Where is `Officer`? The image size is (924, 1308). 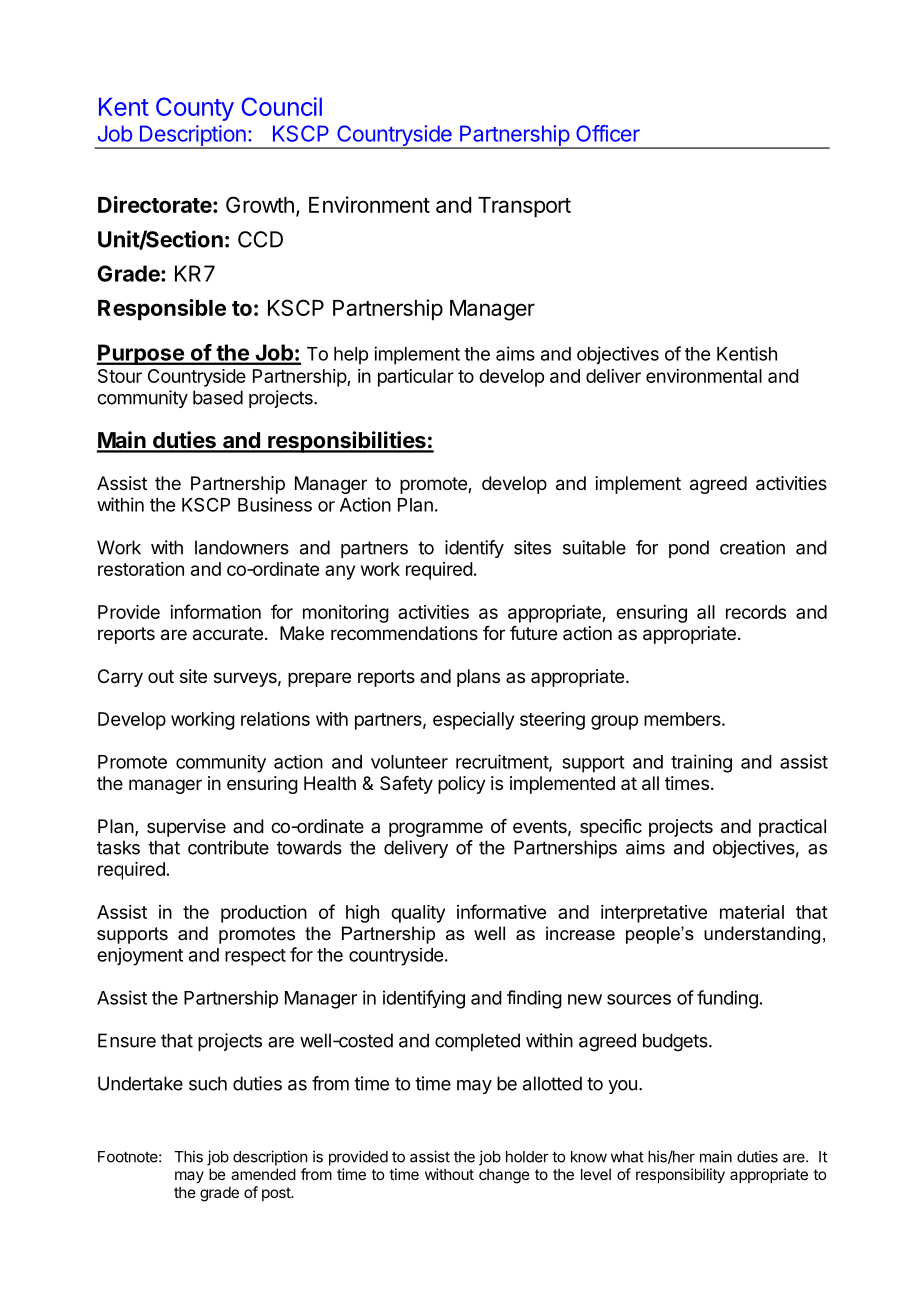 Officer is located at coordinates (608, 133).
